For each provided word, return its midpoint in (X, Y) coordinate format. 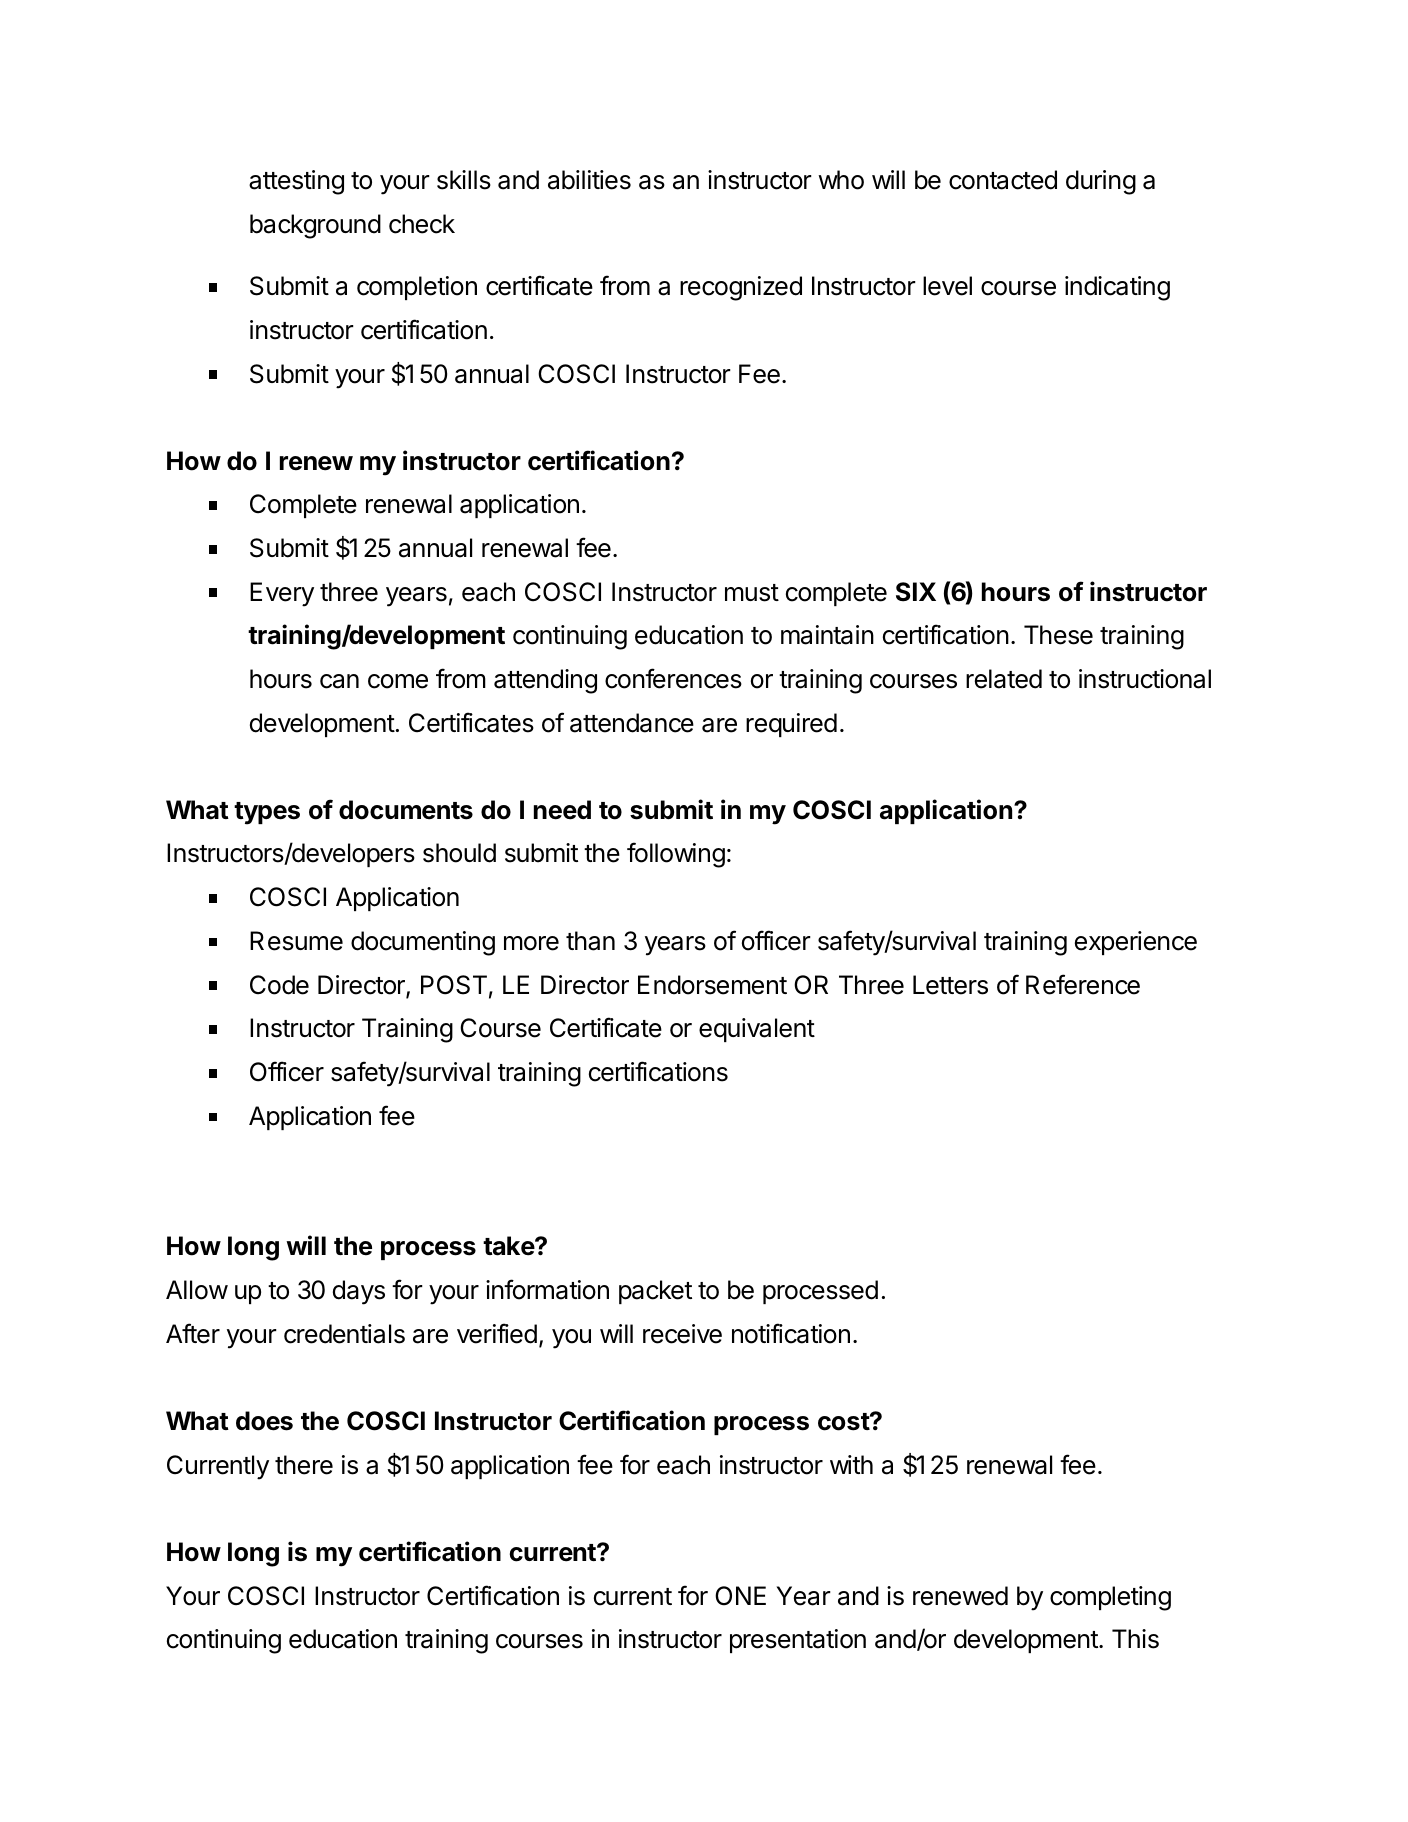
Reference (1083, 984)
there (304, 1465)
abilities (589, 180)
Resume (296, 941)
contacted (1003, 180)
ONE (740, 1596)
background (315, 226)
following (676, 855)
